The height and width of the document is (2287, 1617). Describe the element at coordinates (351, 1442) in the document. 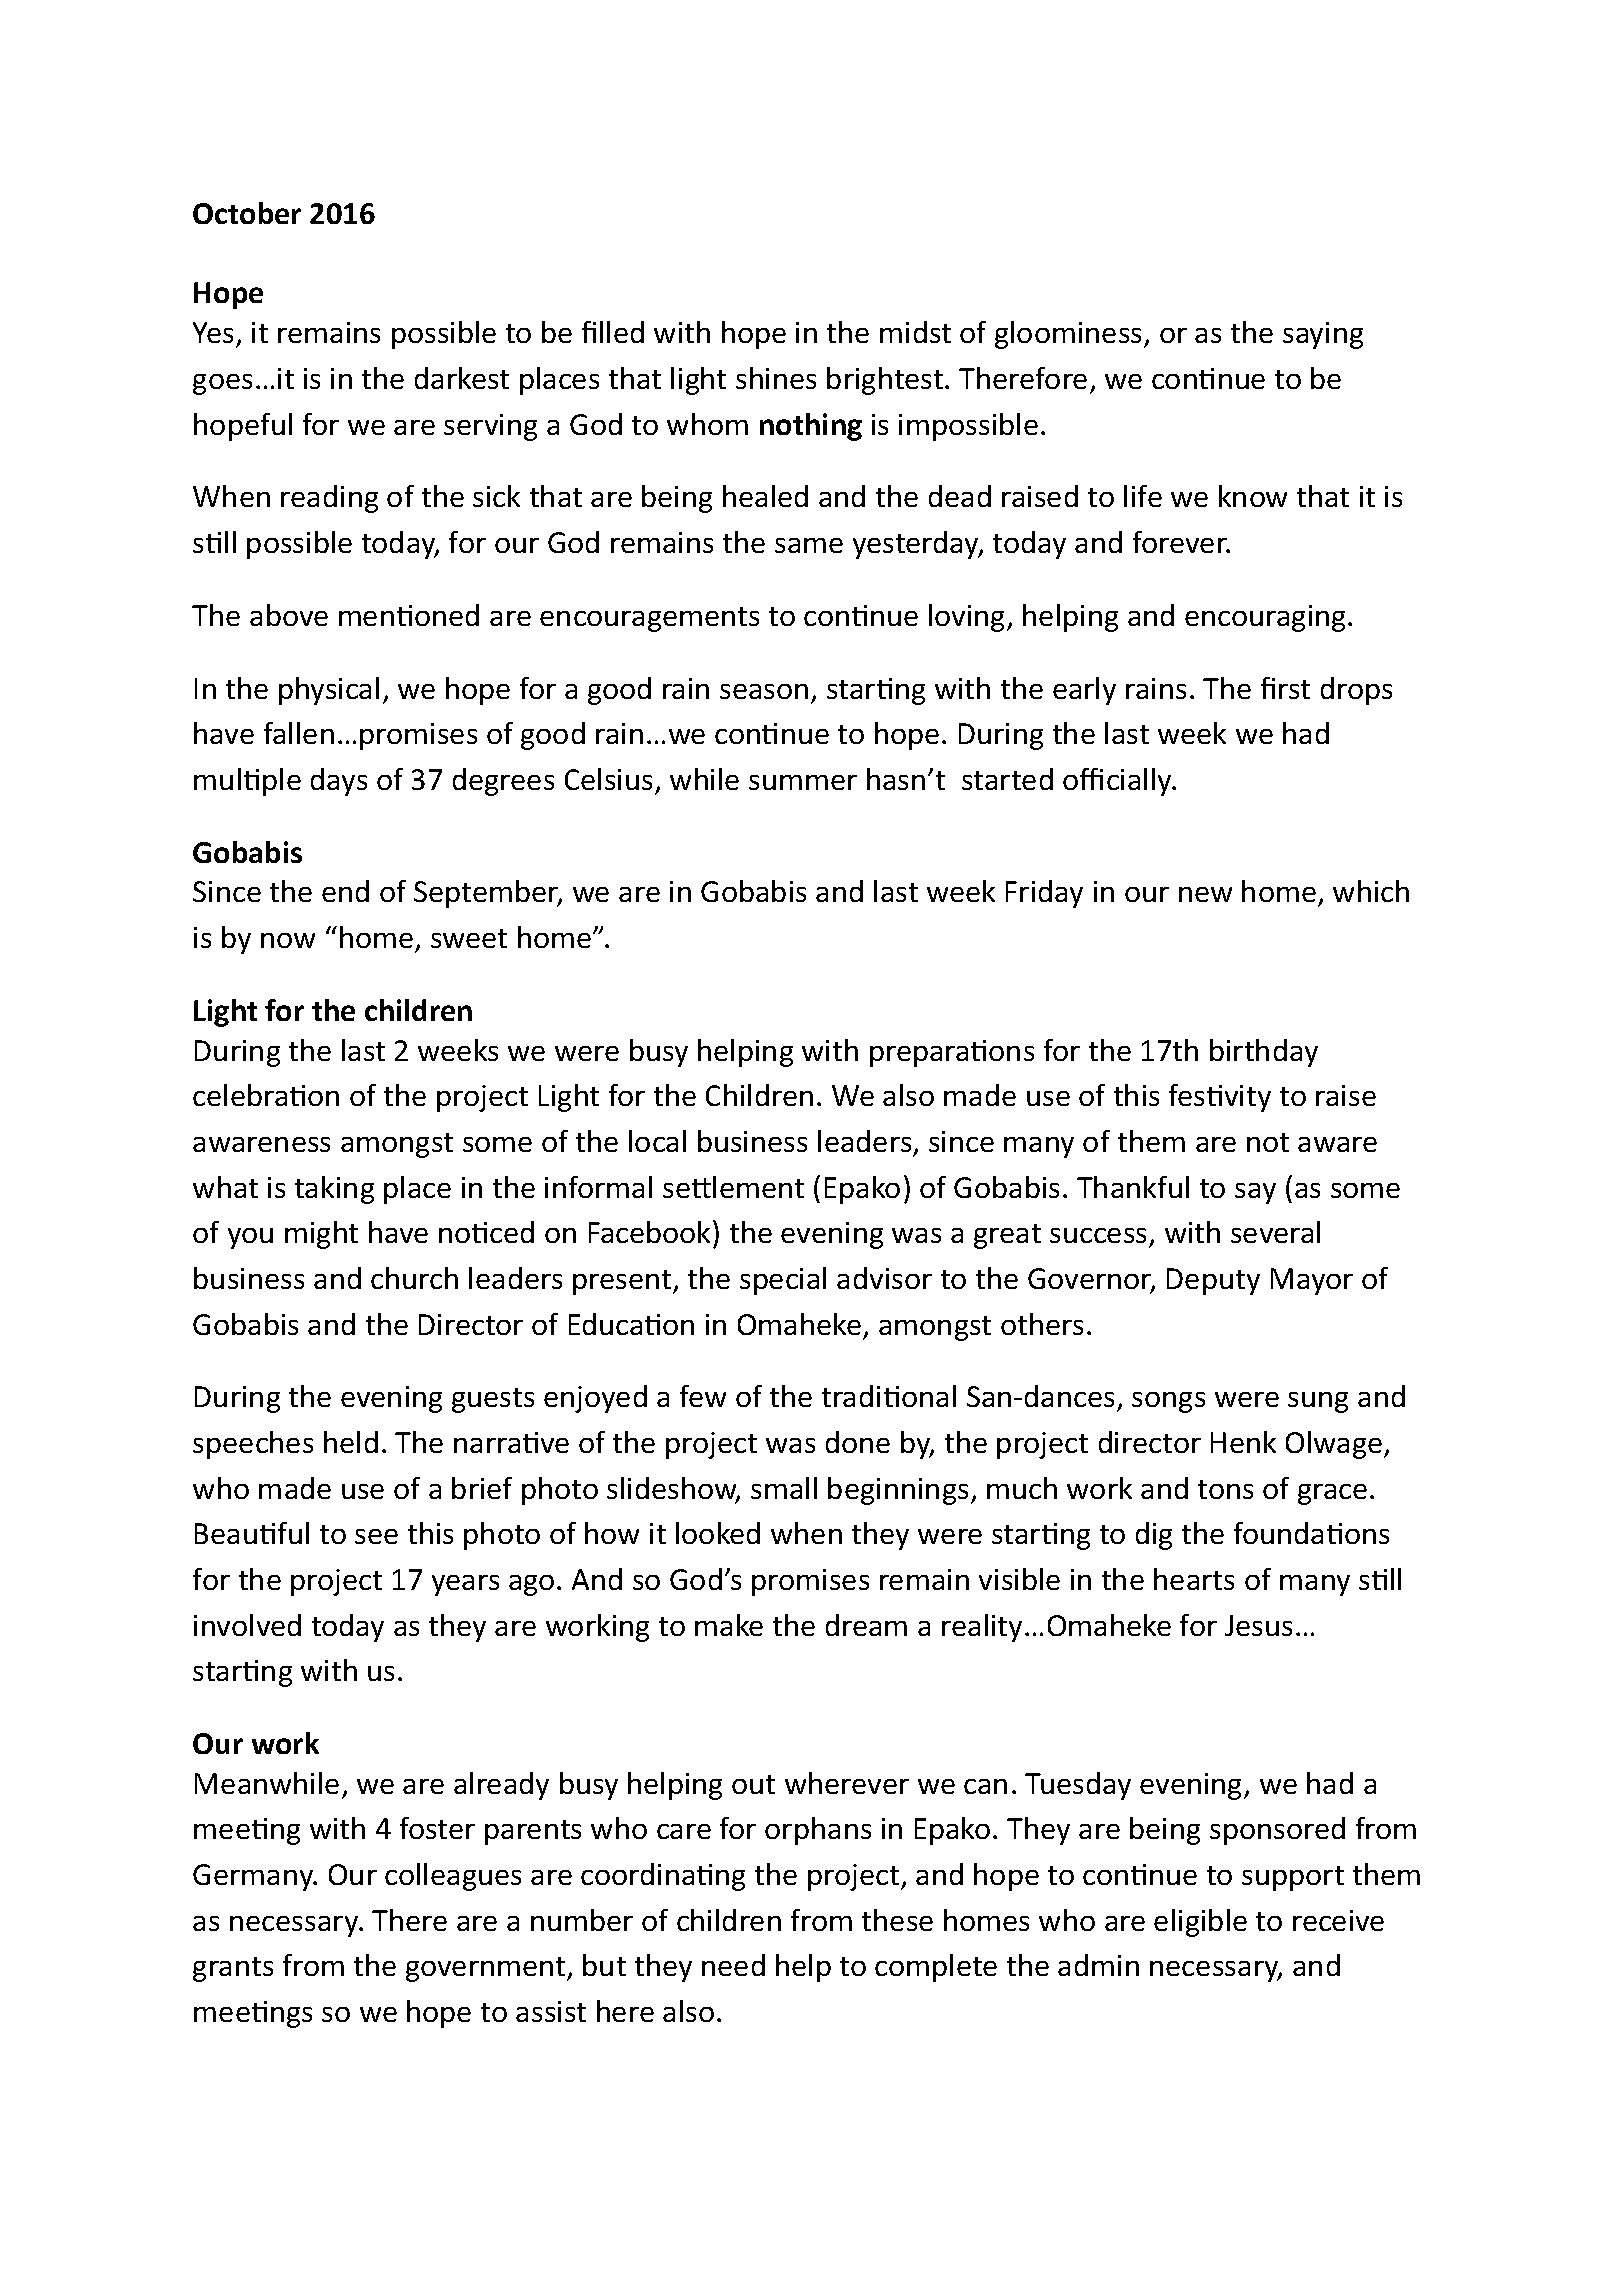

I see `held` at that location.
